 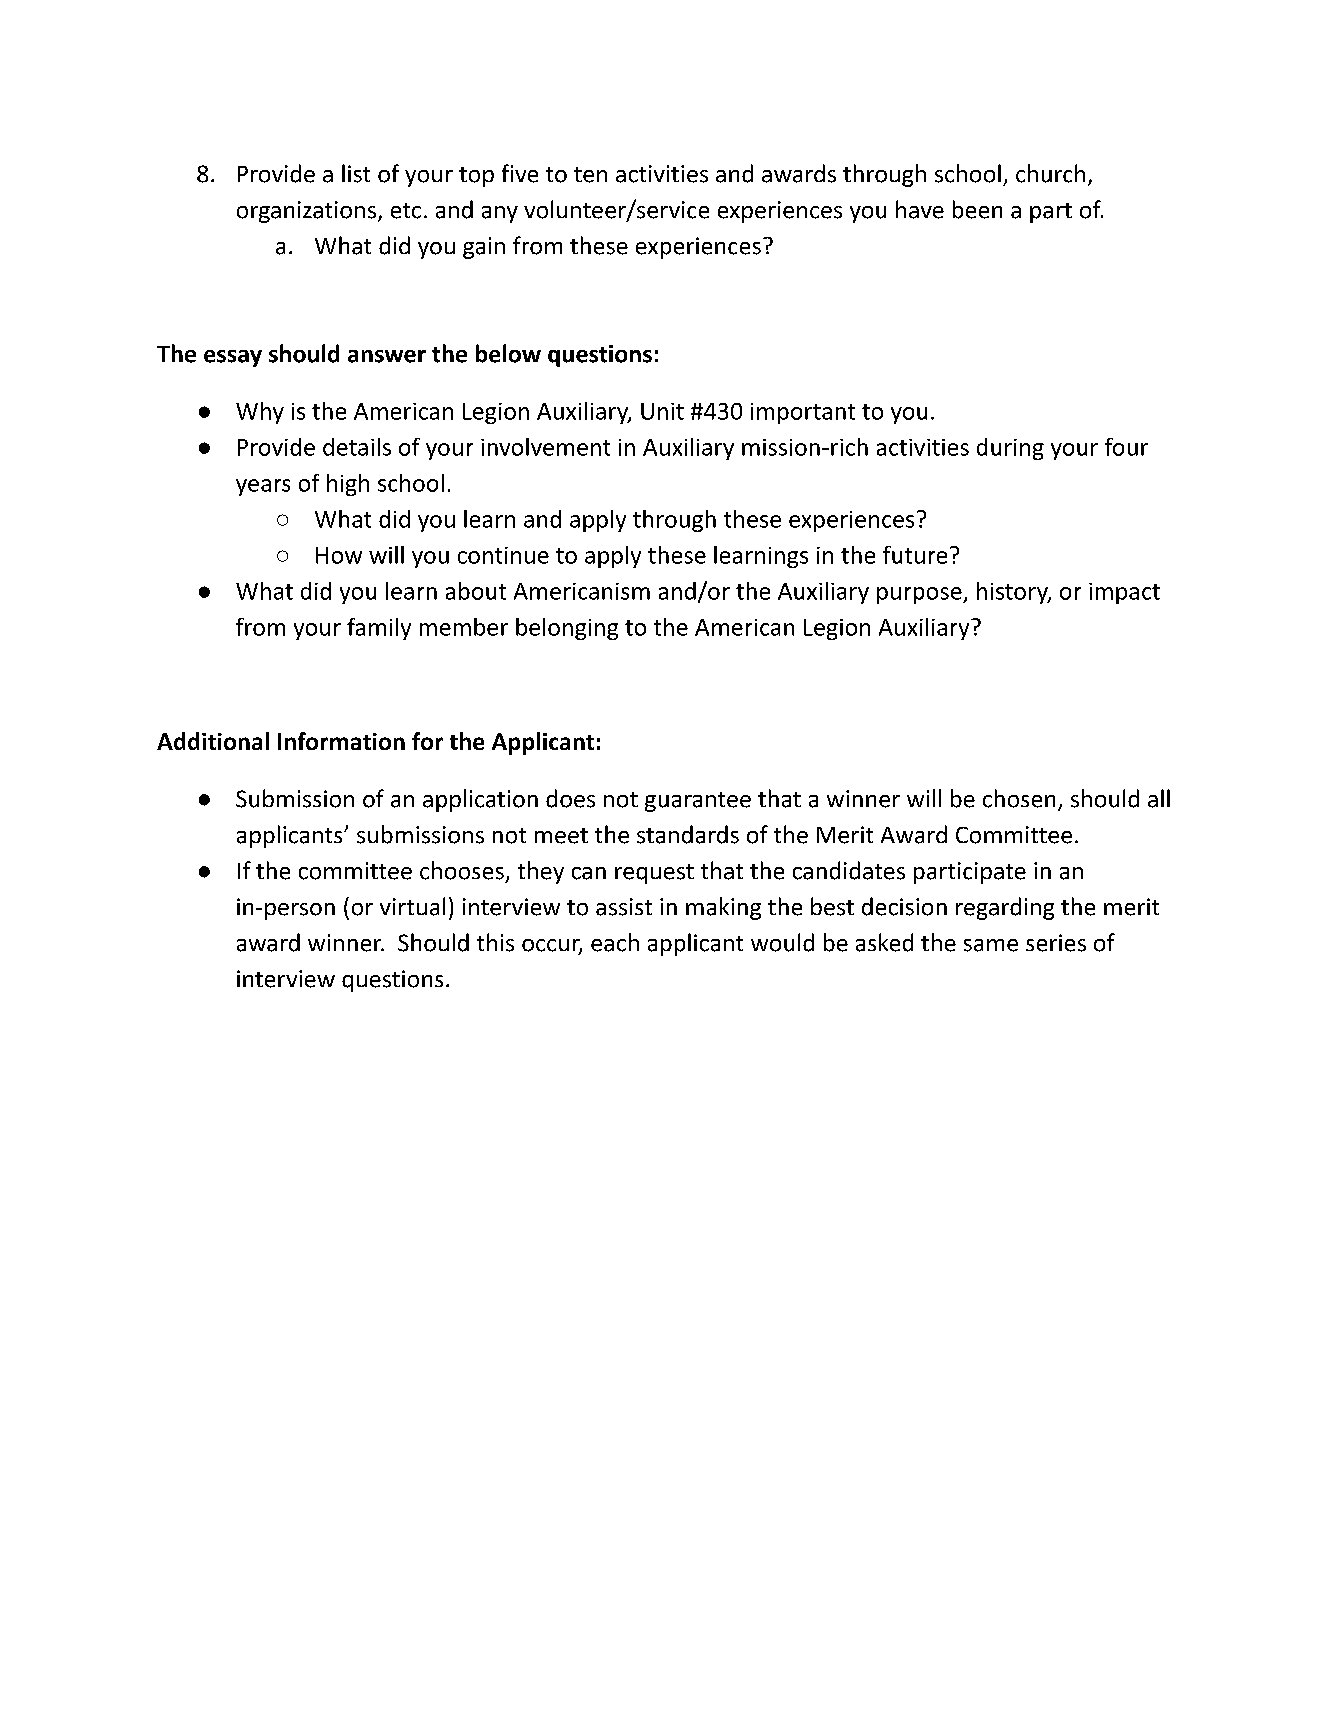 I want to click on impact, so click(x=1124, y=593).
